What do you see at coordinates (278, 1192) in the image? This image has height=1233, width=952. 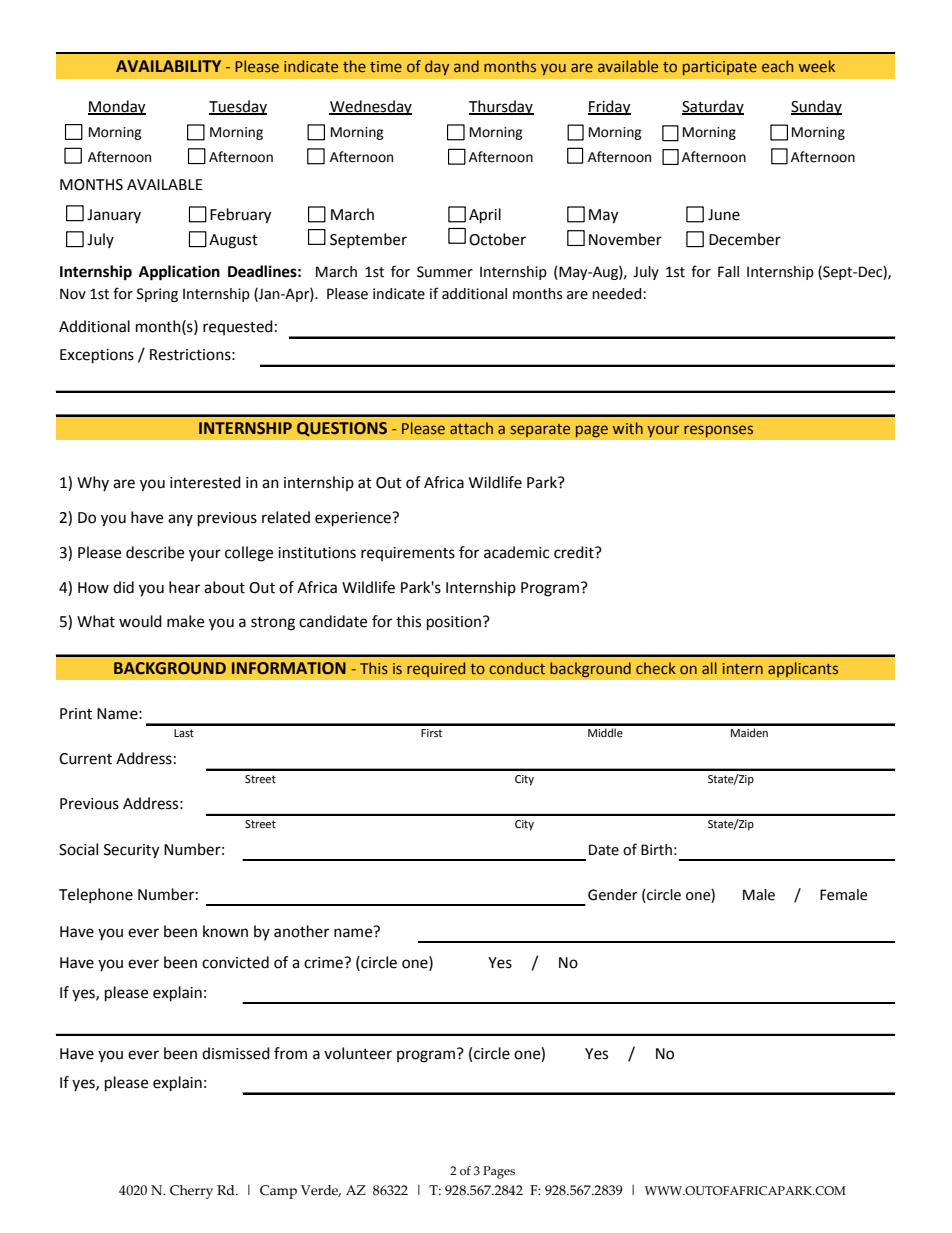 I see `Camp` at bounding box center [278, 1192].
